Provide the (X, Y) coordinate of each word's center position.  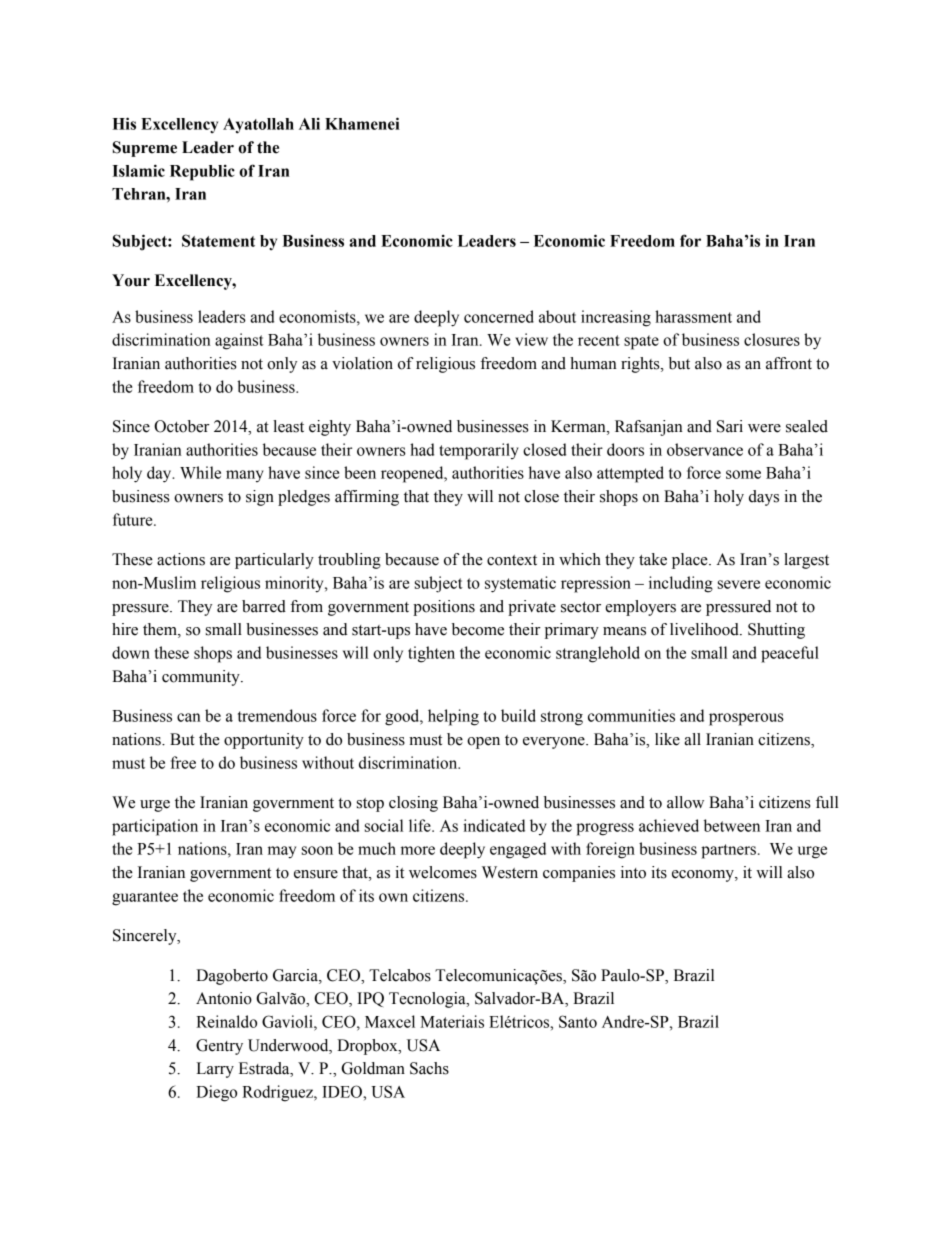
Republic (202, 172)
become (478, 629)
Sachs (429, 1068)
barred (264, 606)
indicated (494, 825)
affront (789, 363)
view (531, 339)
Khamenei (362, 123)
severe (739, 584)
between (732, 825)
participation (155, 827)
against (239, 341)
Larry (215, 1070)
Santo (578, 1021)
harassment (693, 316)
